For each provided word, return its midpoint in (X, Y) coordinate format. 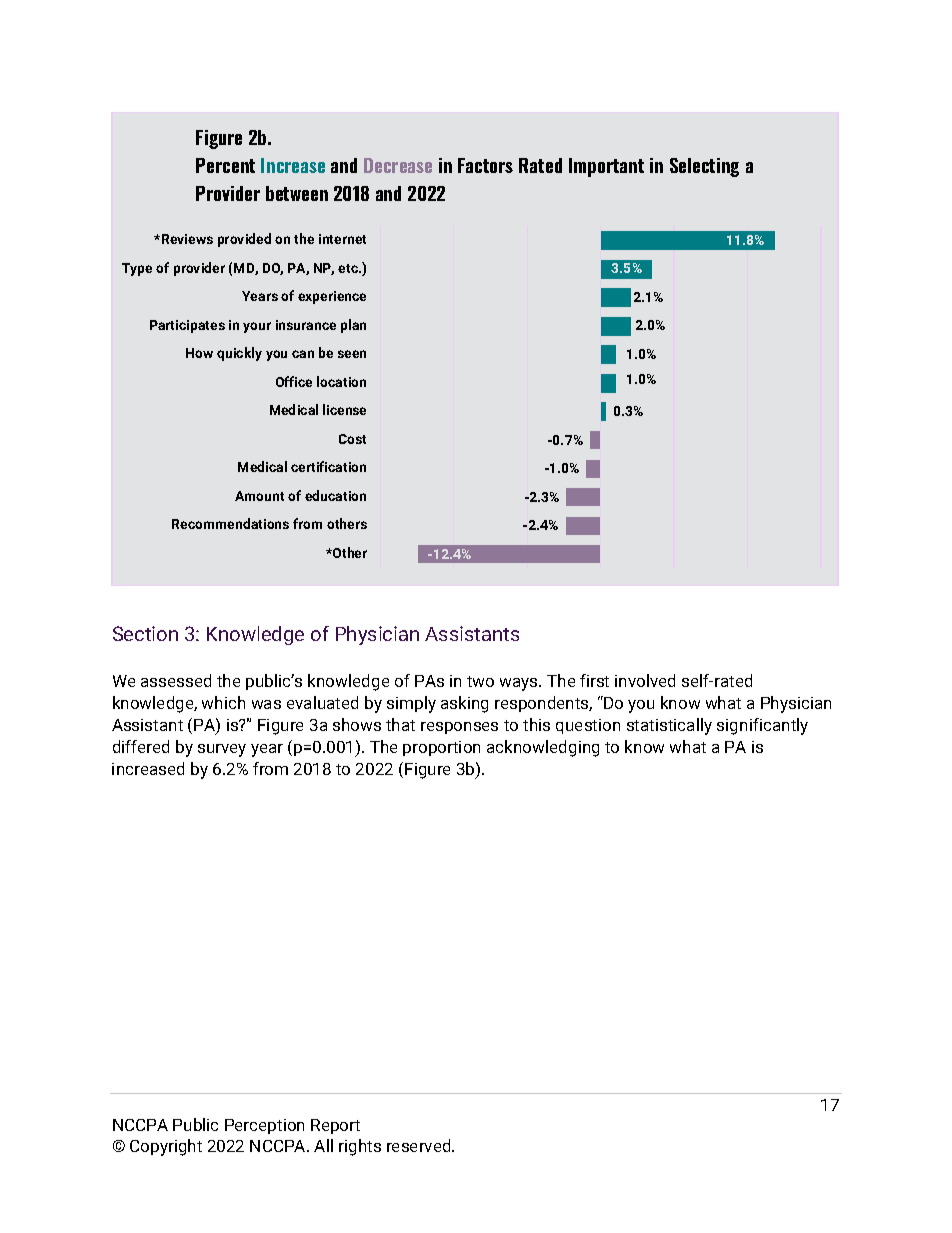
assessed (176, 680)
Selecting (704, 167)
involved (645, 680)
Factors (485, 165)
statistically (669, 726)
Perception (264, 1126)
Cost (352, 439)
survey (222, 750)
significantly (762, 726)
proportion (441, 748)
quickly (239, 354)
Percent (225, 165)
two (480, 681)
